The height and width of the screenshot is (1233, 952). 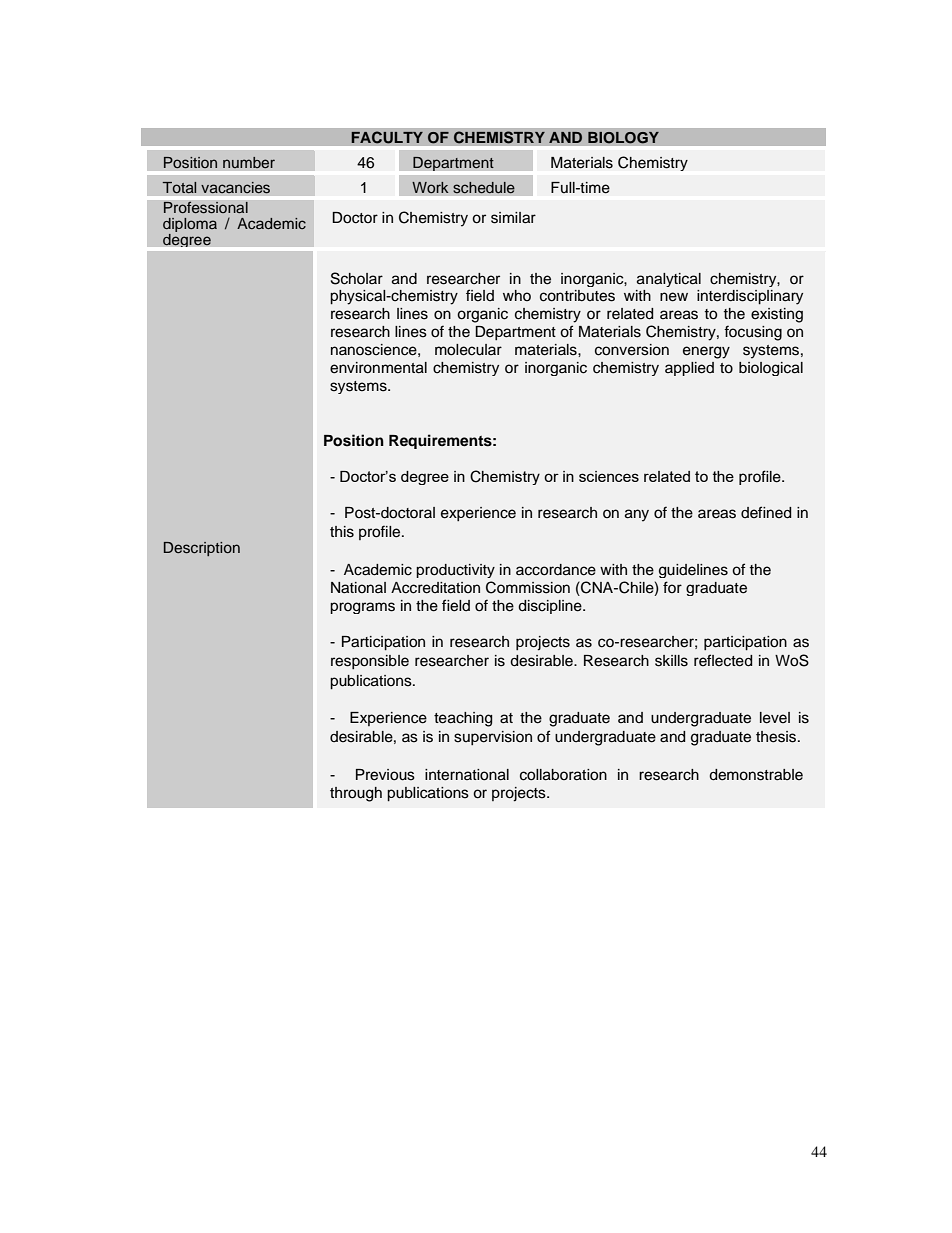 What do you see at coordinates (235, 187) in the screenshot?
I see `vacancies` at bounding box center [235, 187].
